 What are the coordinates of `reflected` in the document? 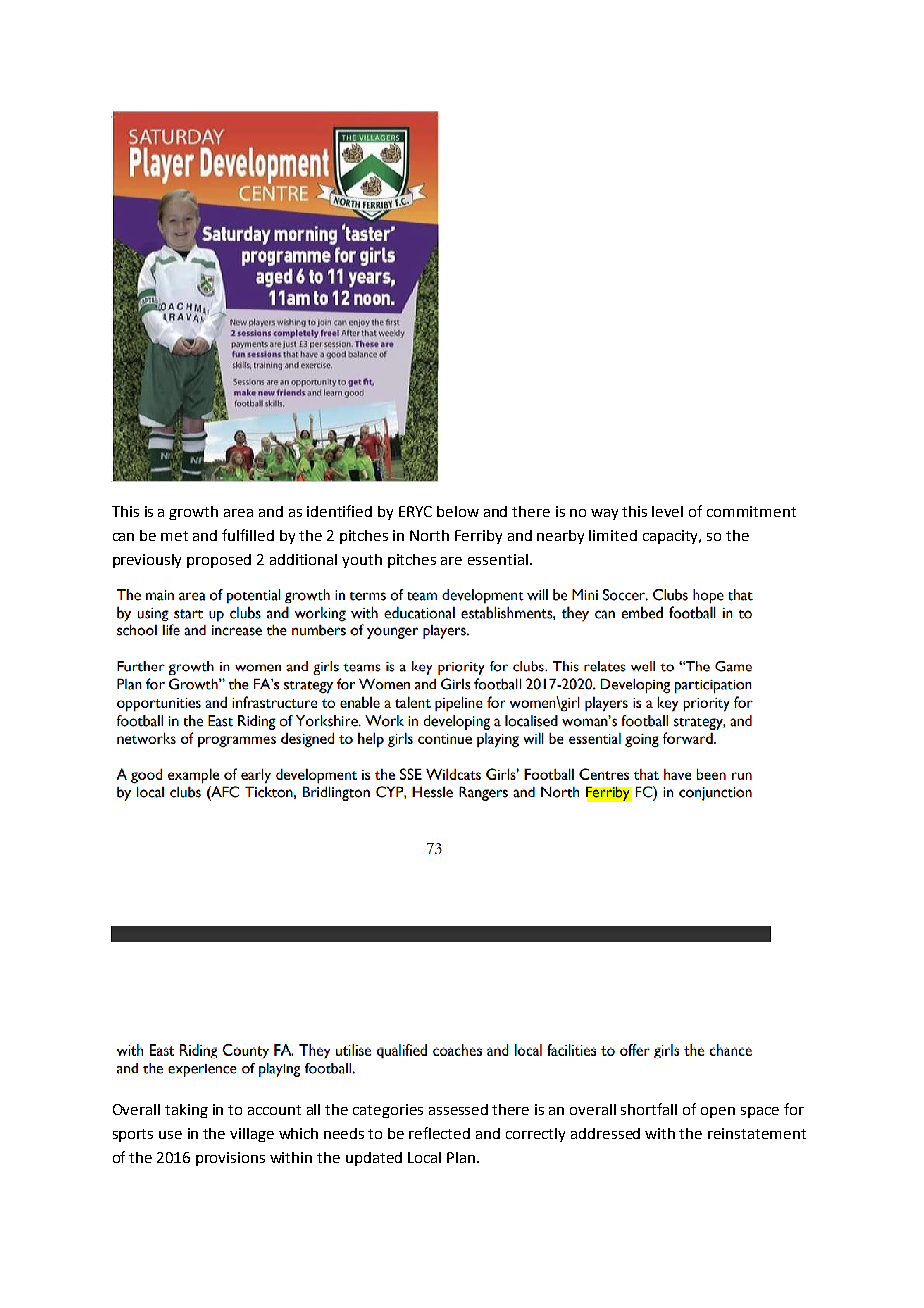 It's located at (439, 1133).
